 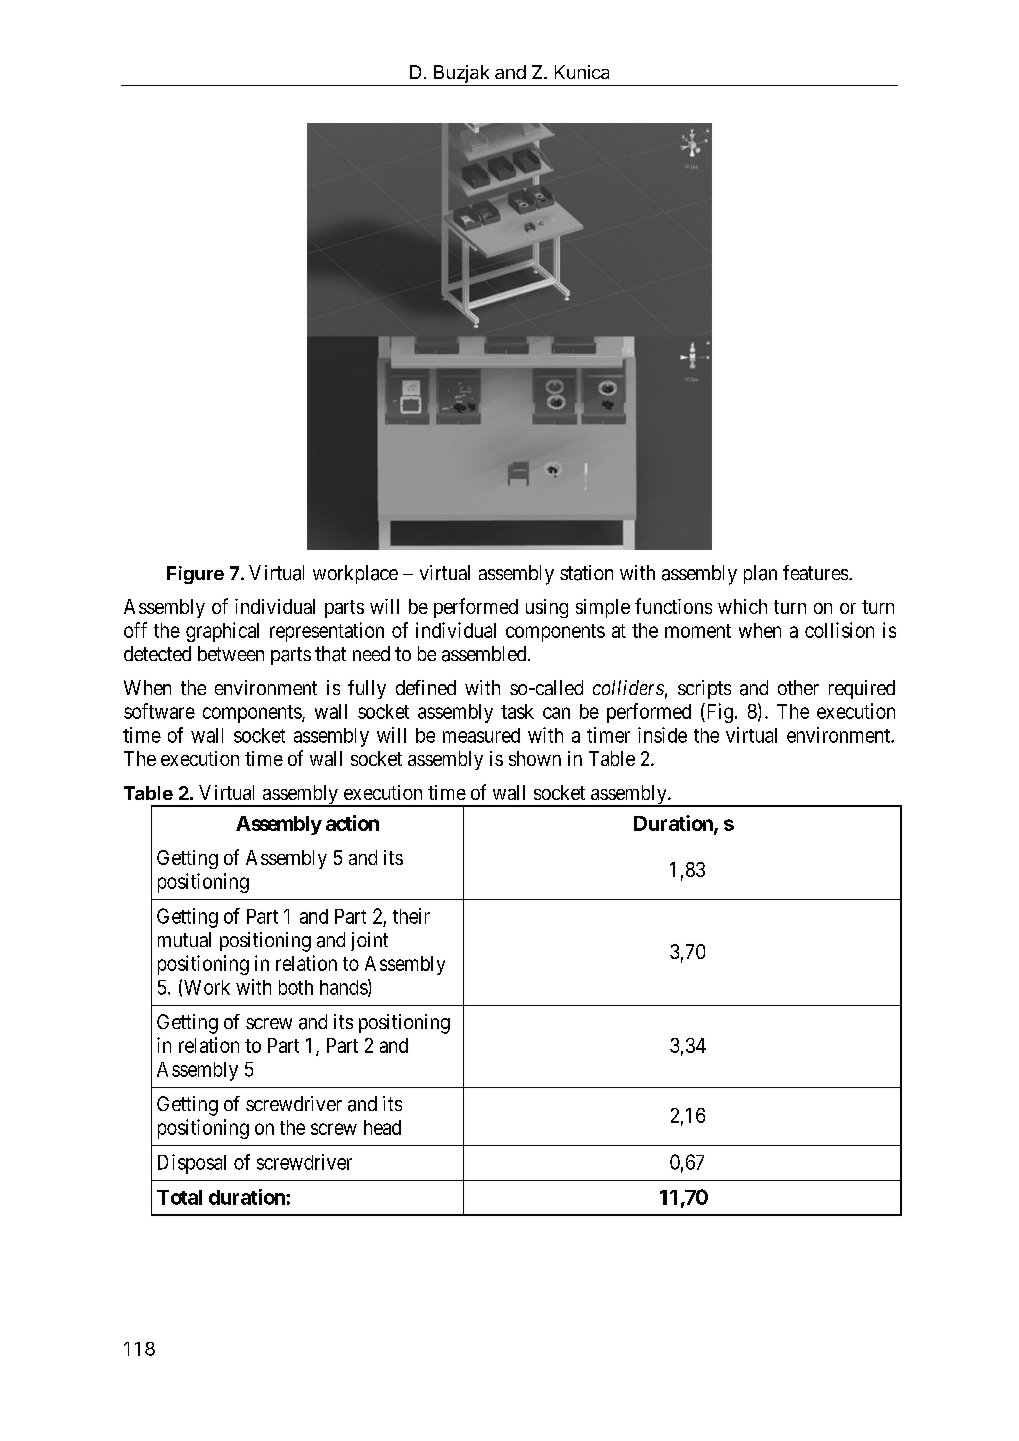 I want to click on plan, so click(x=760, y=574).
